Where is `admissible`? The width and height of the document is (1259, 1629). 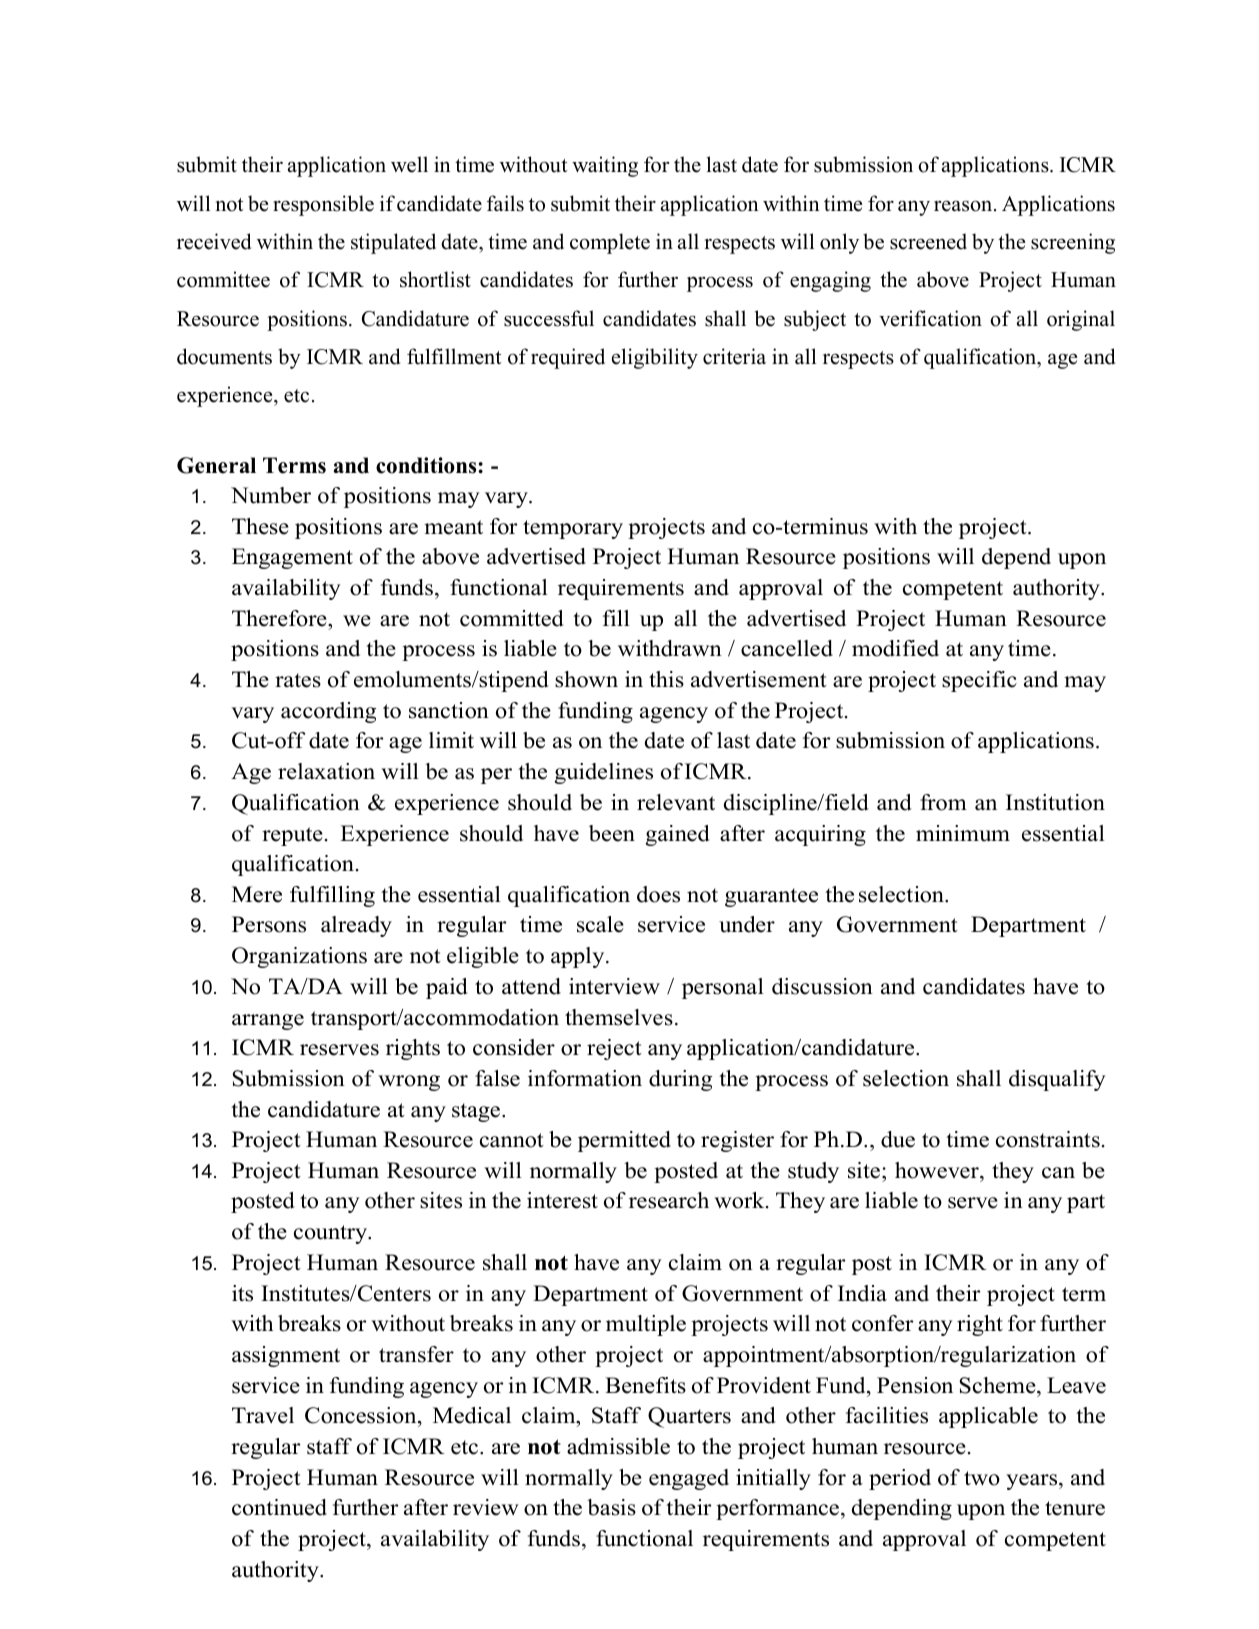
admissible is located at coordinates (618, 1446).
